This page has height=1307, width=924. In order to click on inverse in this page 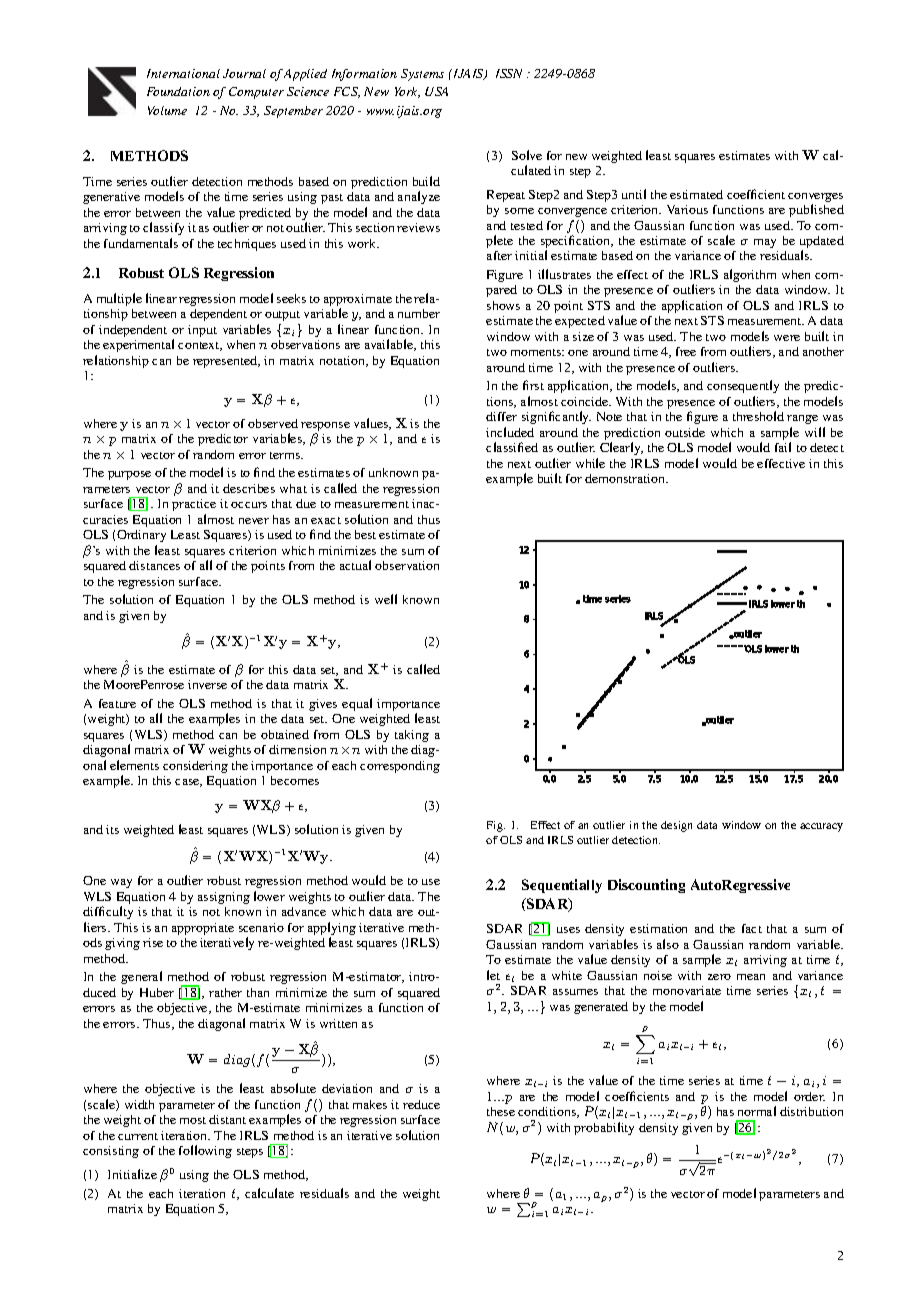, I will do `click(207, 684)`.
